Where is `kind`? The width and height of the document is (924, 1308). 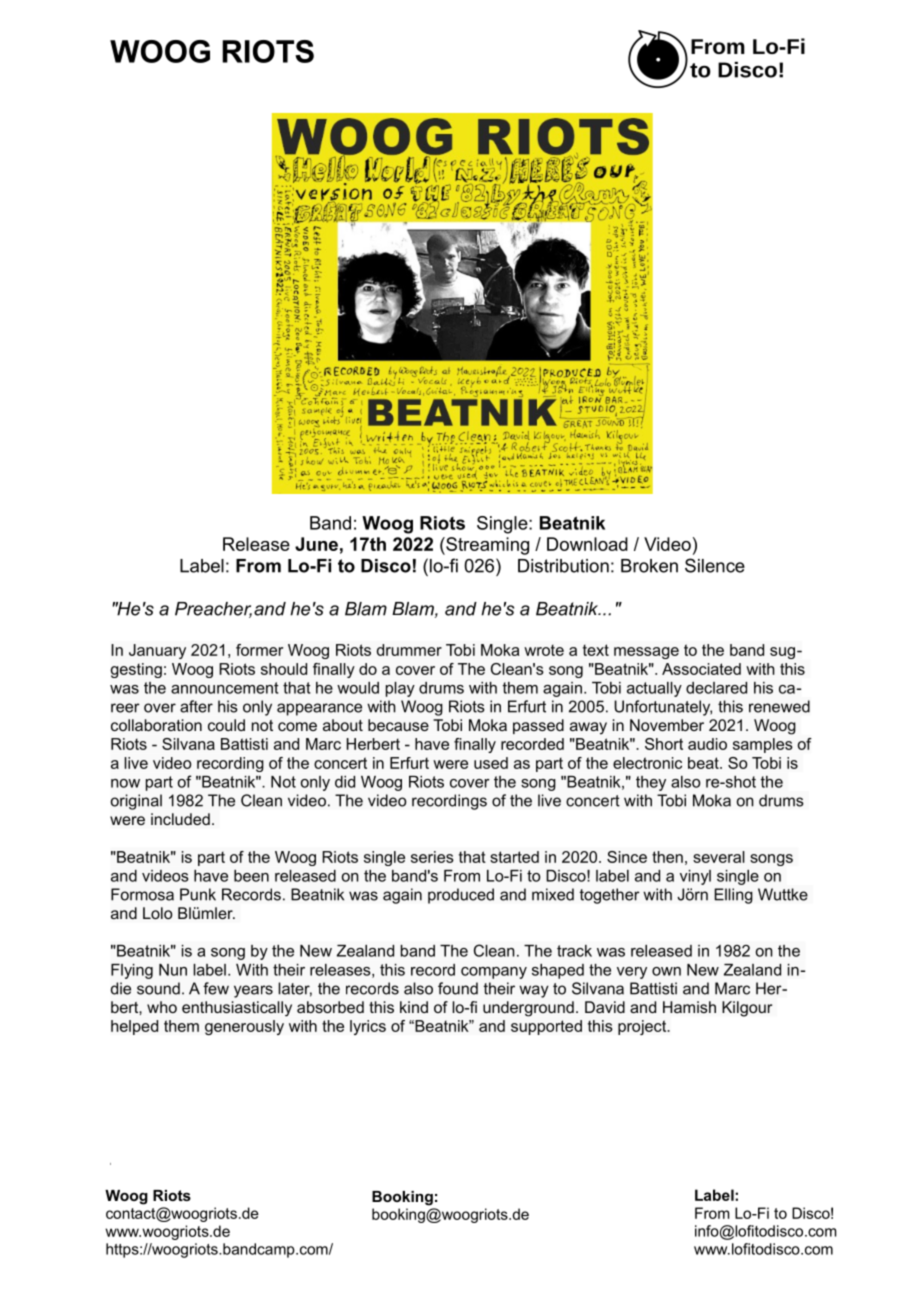 kind is located at coordinates (414, 1007).
